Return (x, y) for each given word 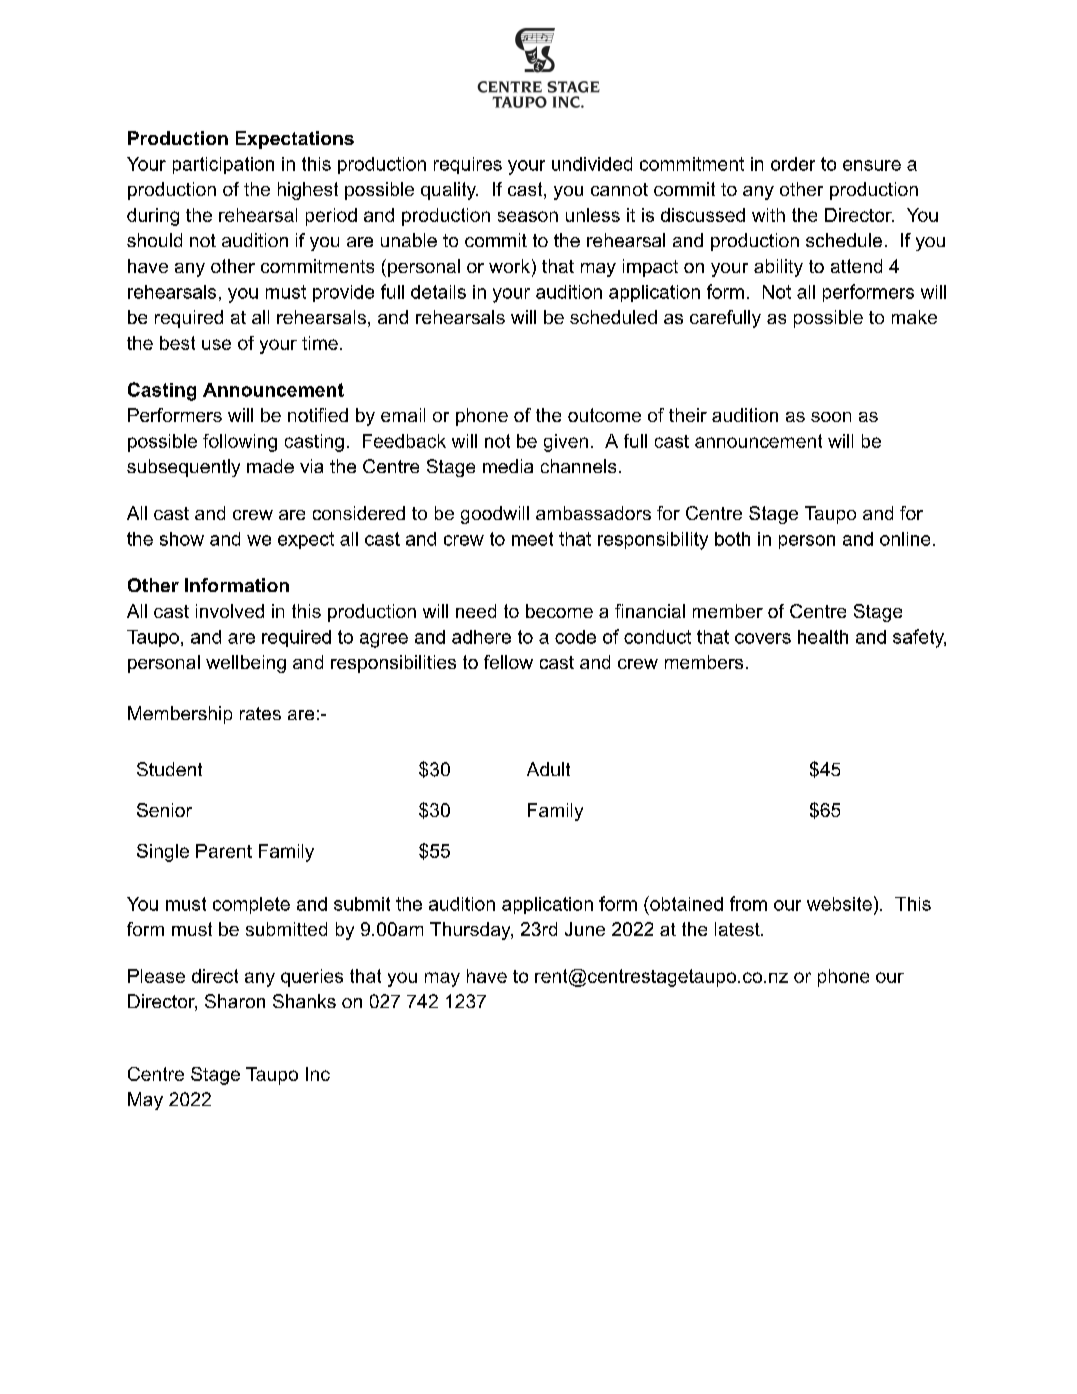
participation (223, 165)
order (793, 164)
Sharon (235, 1001)
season (528, 216)
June (585, 929)
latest (738, 929)
